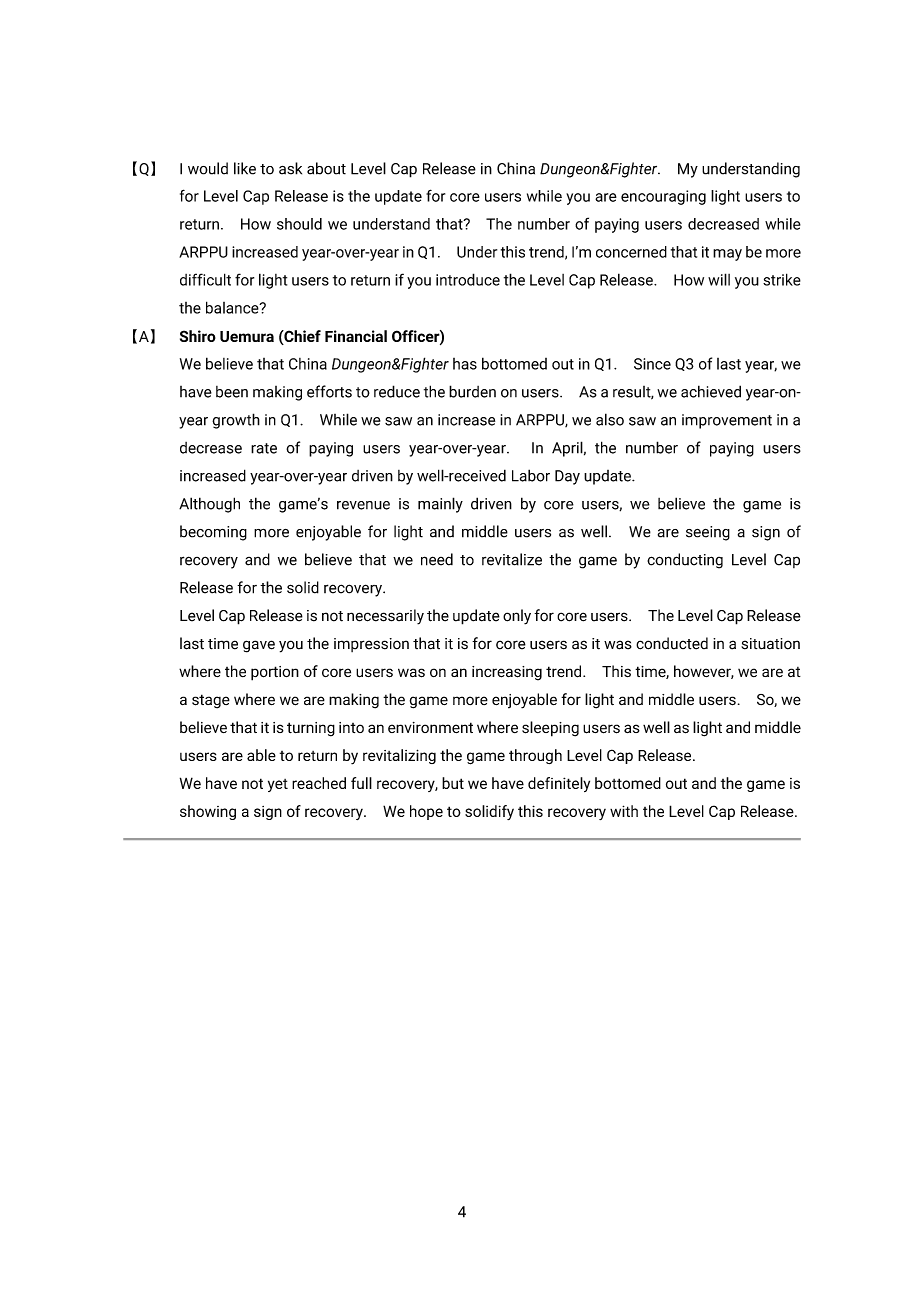 The height and width of the image is (1308, 924). I want to click on seeing, so click(708, 533).
